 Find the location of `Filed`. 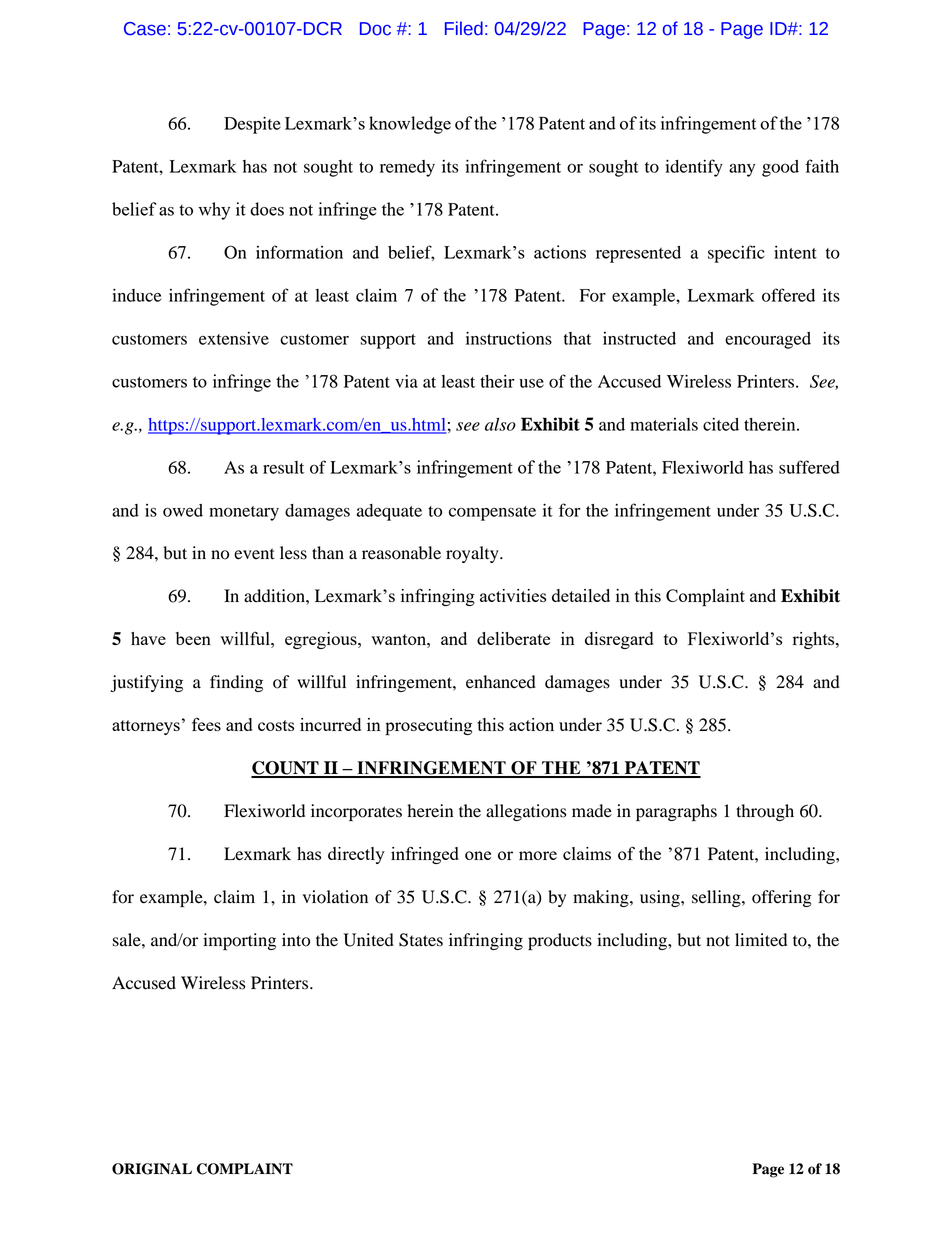

Filed is located at coordinates (464, 28).
